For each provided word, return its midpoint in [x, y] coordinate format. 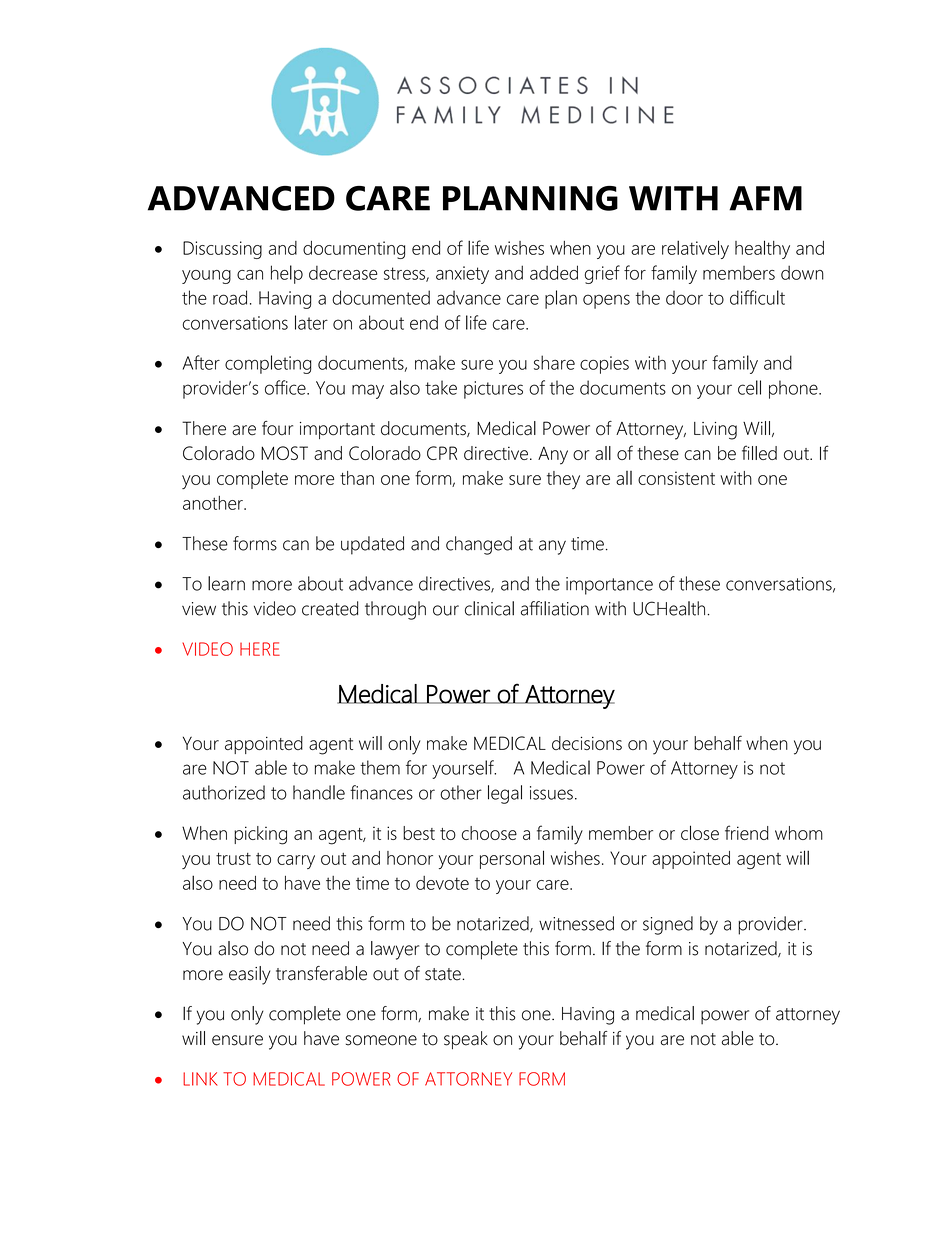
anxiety [462, 275]
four [277, 428]
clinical [489, 608]
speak [466, 1040]
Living [715, 431]
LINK [200, 1079]
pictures [493, 390]
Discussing [222, 250]
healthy [762, 249]
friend [747, 832]
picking [260, 835]
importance [609, 586]
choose [489, 833]
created [330, 608]
